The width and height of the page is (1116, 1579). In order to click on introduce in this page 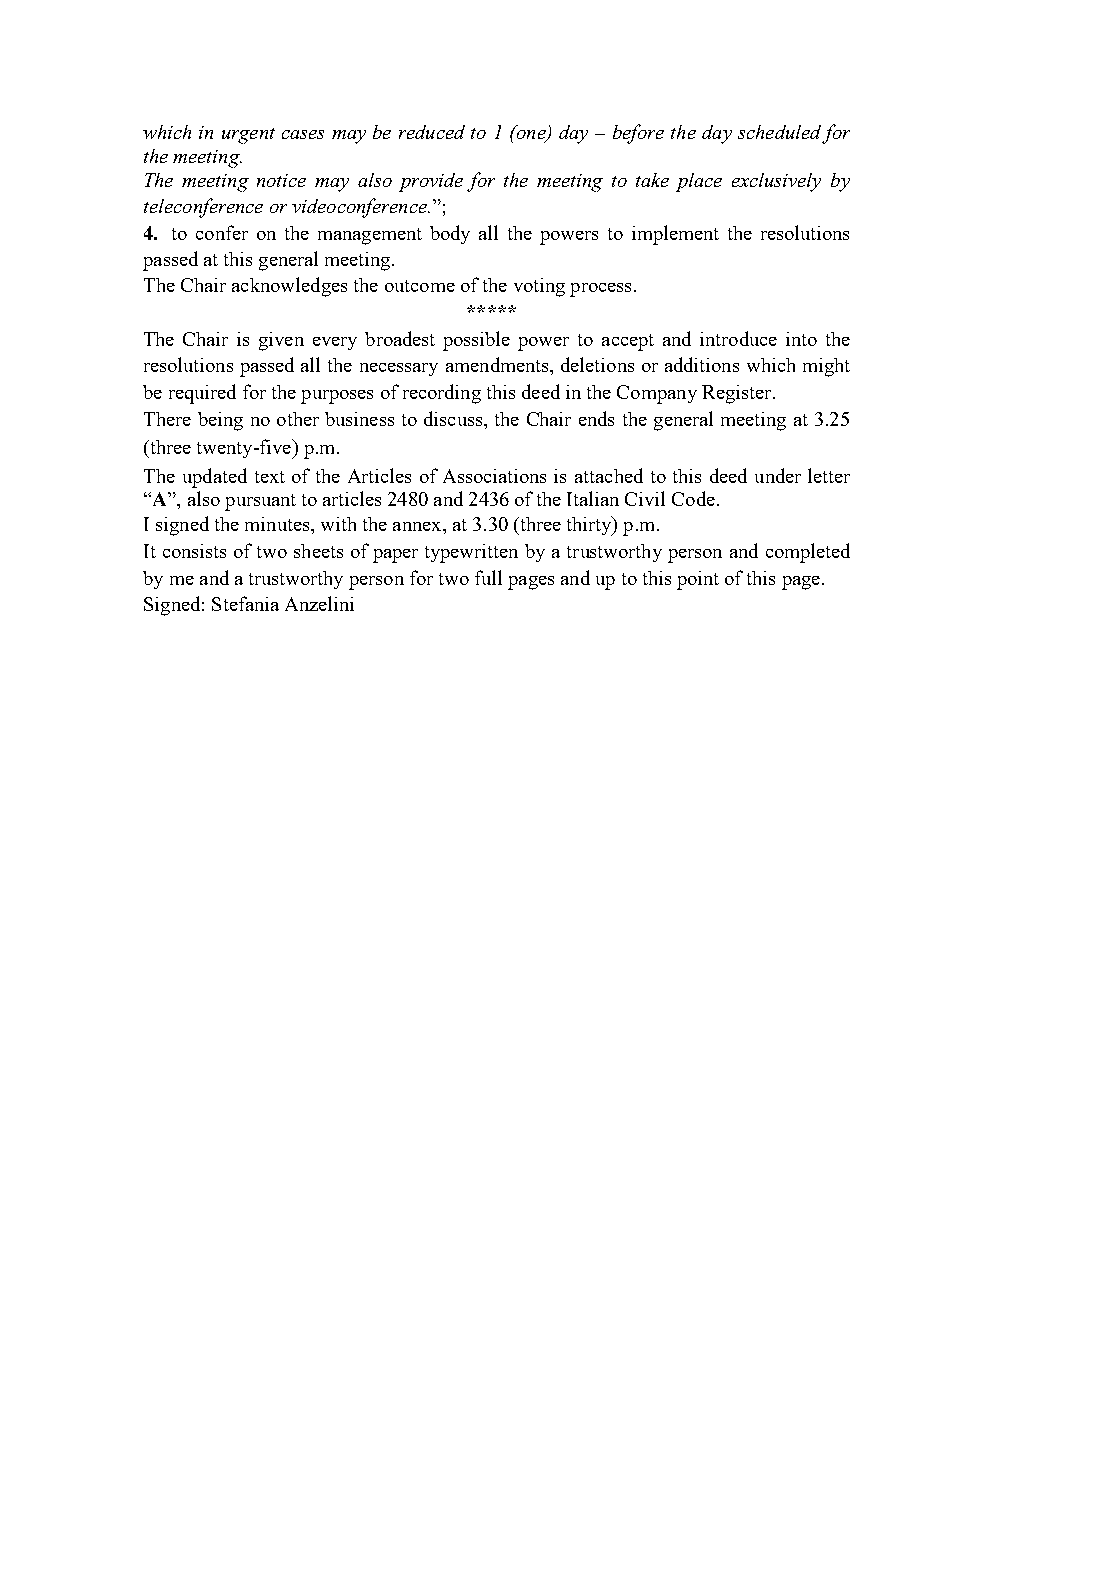, I will do `click(738, 338)`.
